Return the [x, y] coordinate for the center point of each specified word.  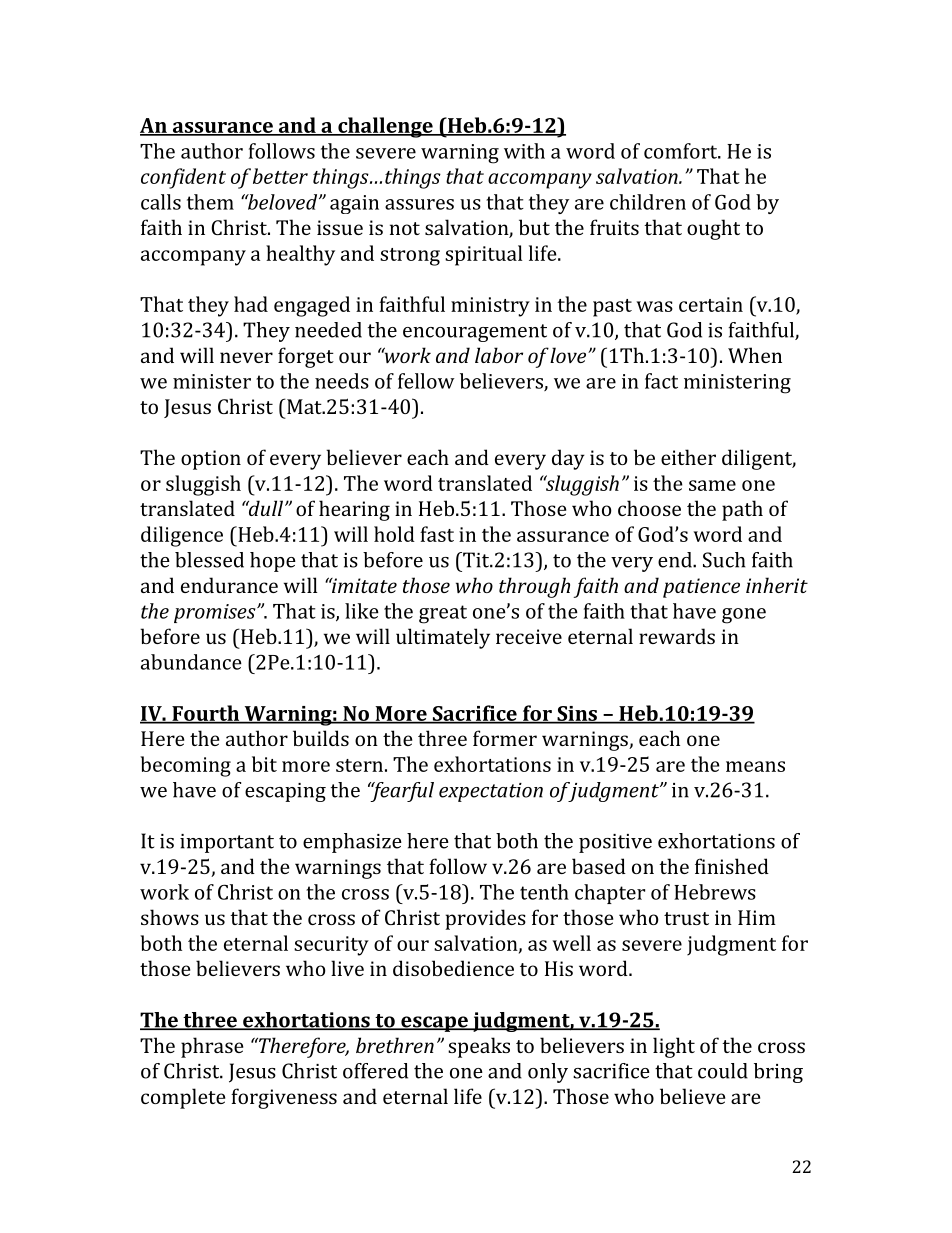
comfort [682, 151]
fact [661, 381]
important [227, 843]
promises [216, 613]
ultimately [443, 638]
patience [701, 588]
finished [732, 866]
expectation [491, 792]
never [246, 357]
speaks [479, 1047]
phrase [212, 1047]
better [280, 176]
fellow [426, 381]
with [524, 151]
